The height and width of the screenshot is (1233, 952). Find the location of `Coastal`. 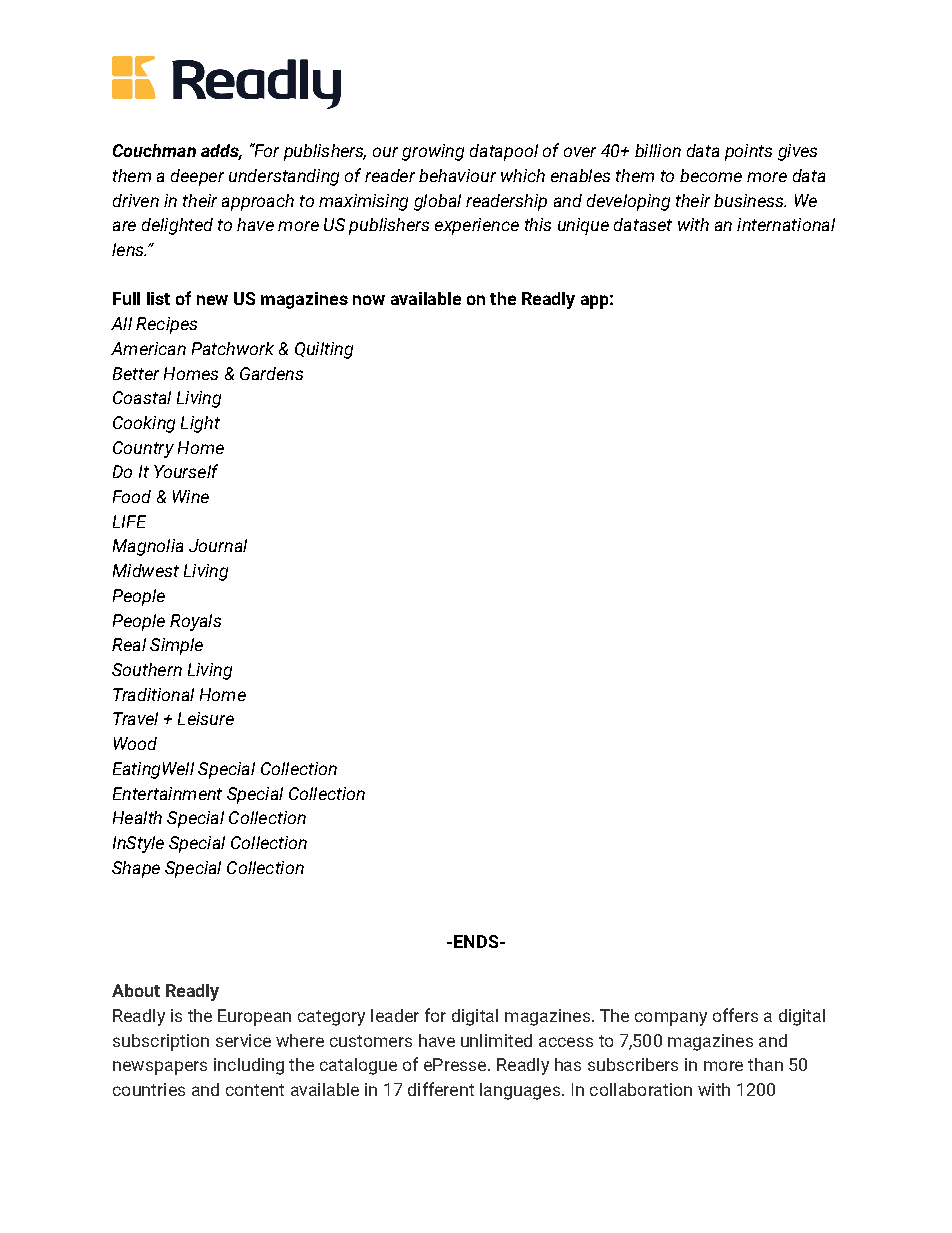

Coastal is located at coordinates (142, 397).
